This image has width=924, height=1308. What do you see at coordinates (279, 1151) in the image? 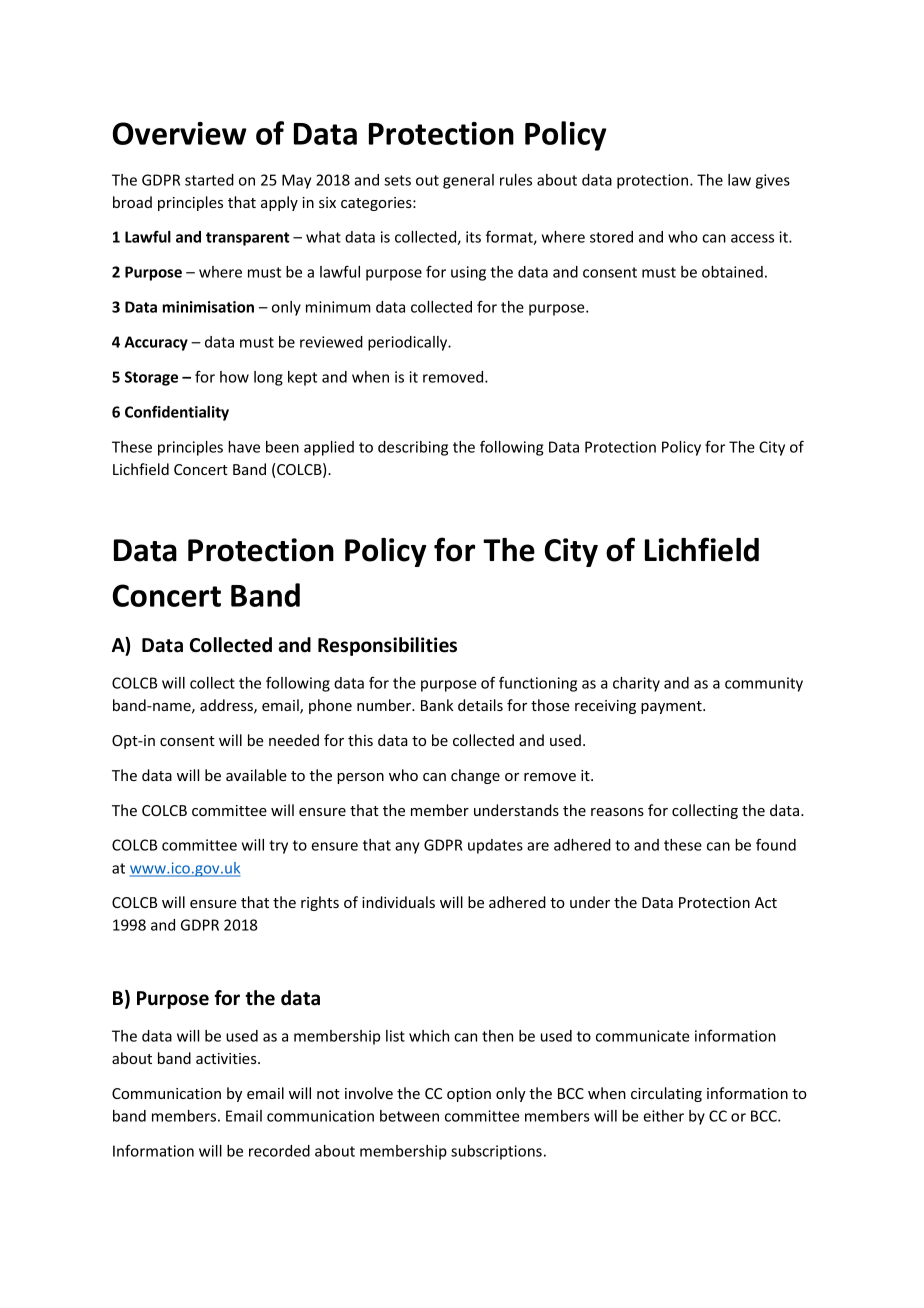
I see `recorded` at bounding box center [279, 1151].
